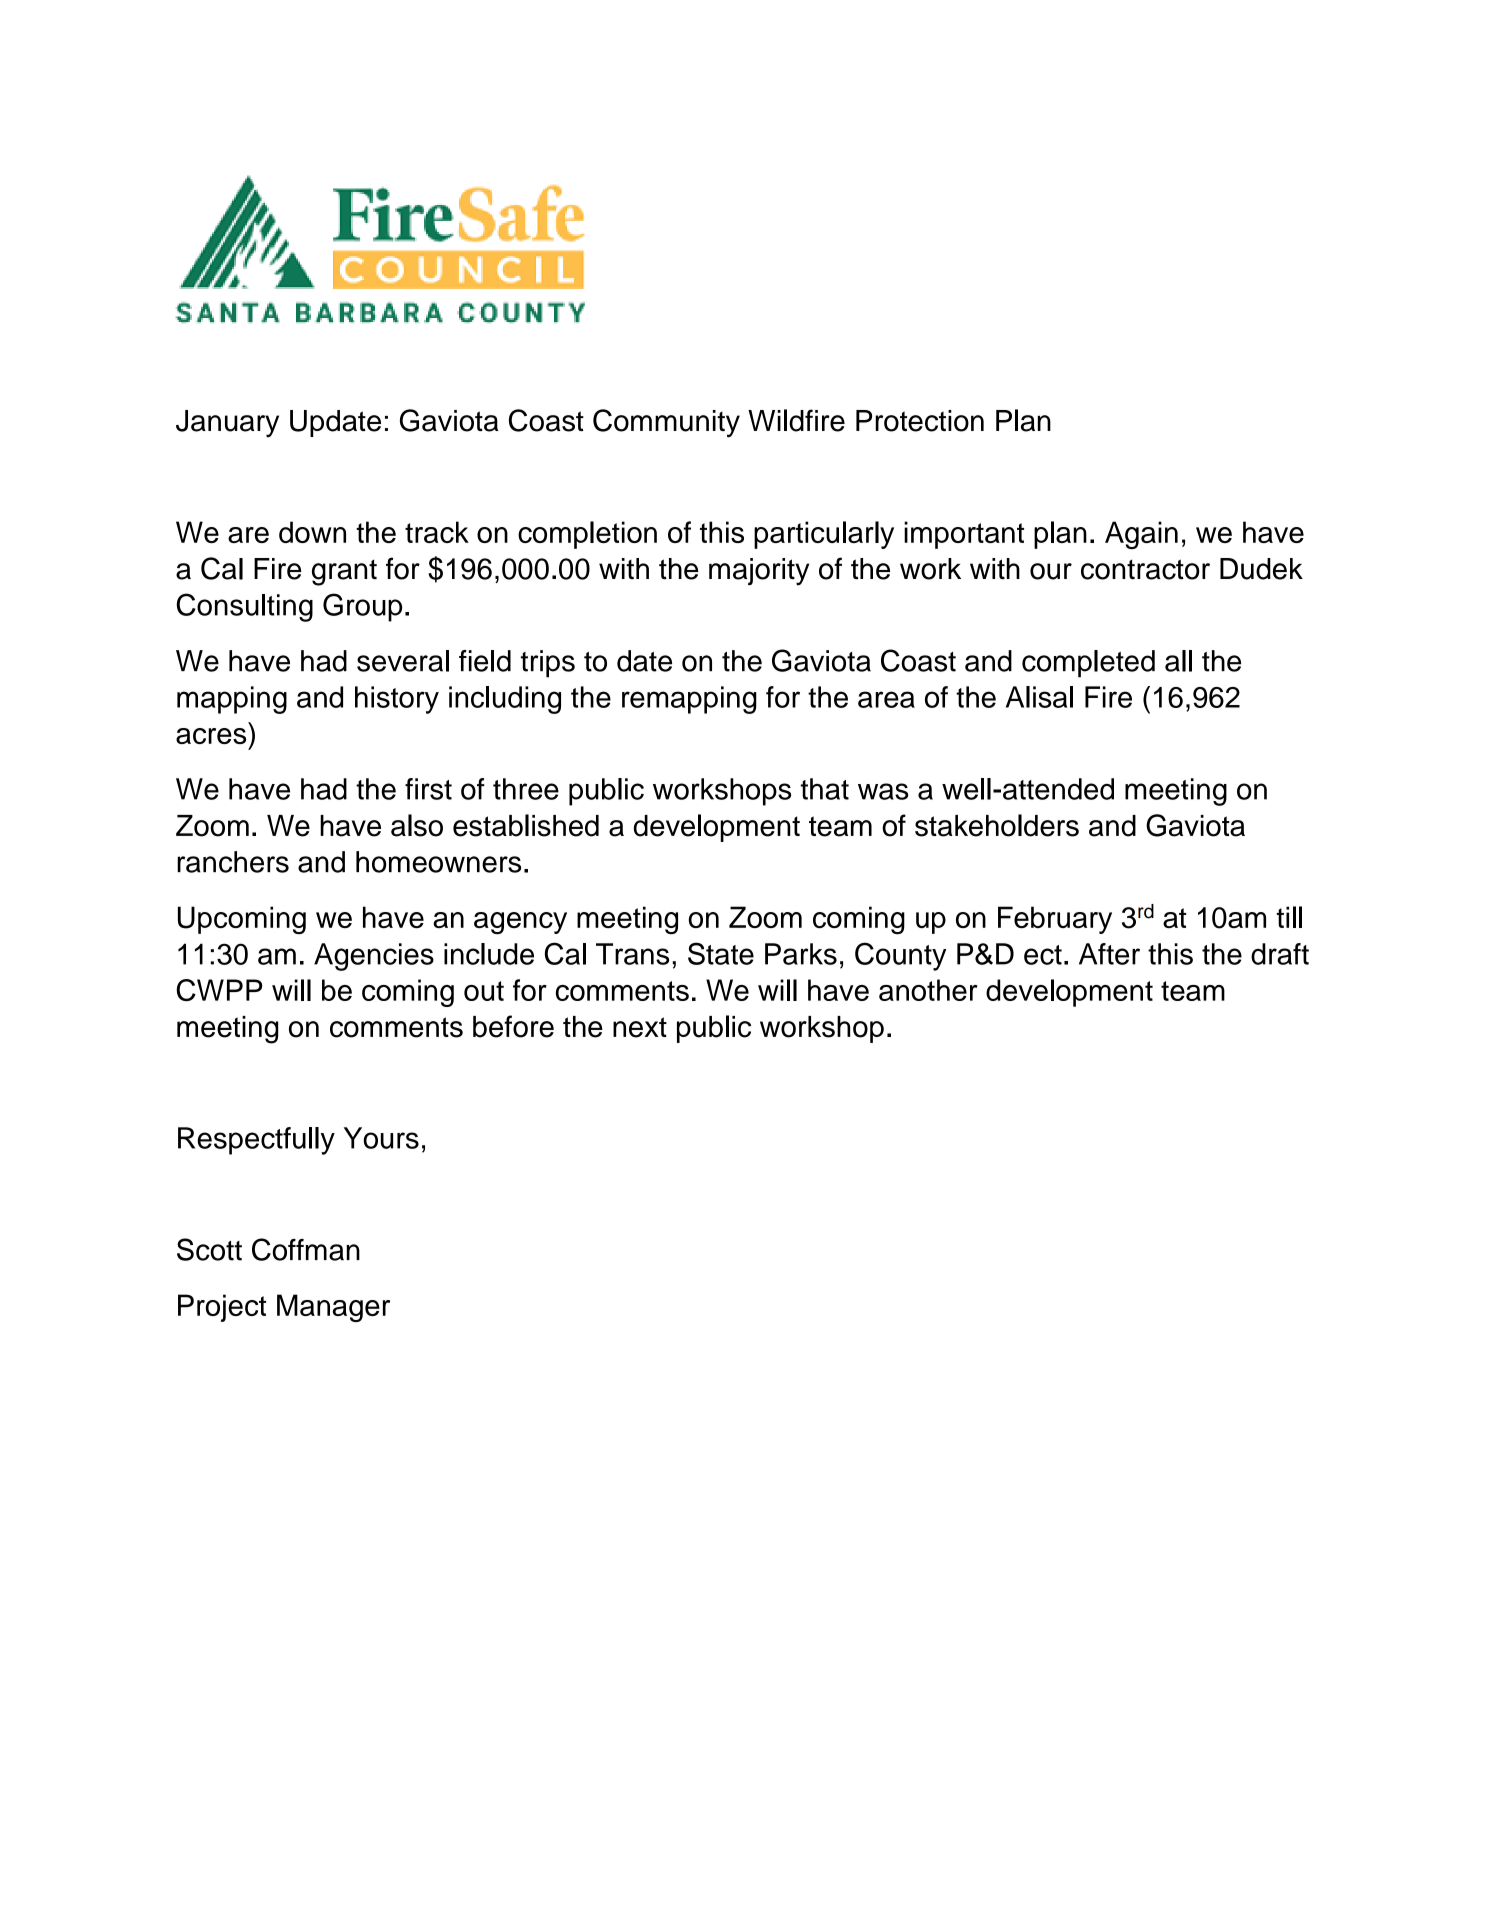 The width and height of the screenshot is (1492, 1931). I want to click on Community, so click(666, 423).
